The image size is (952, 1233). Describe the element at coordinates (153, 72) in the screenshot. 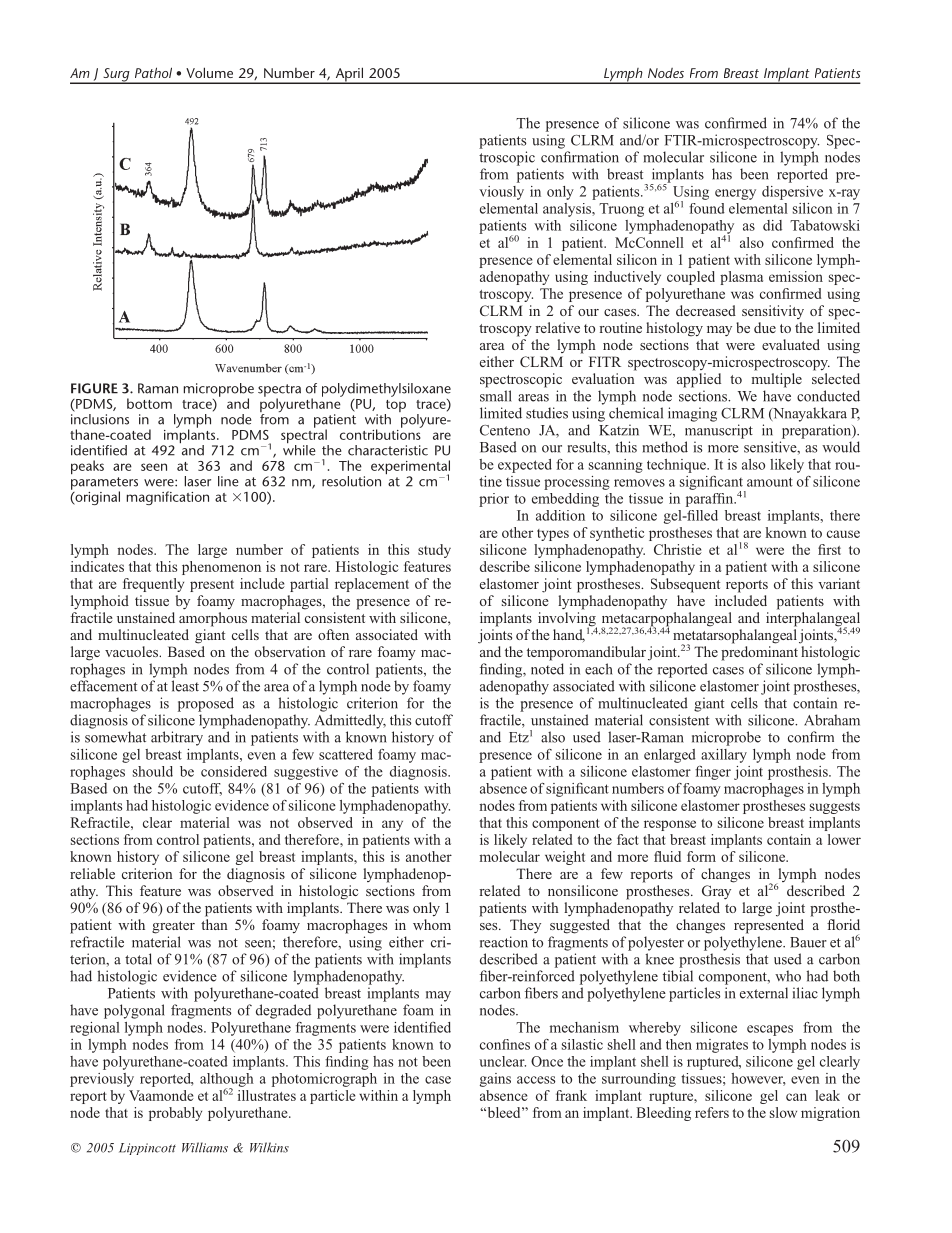

I see `Pathol` at that location.
